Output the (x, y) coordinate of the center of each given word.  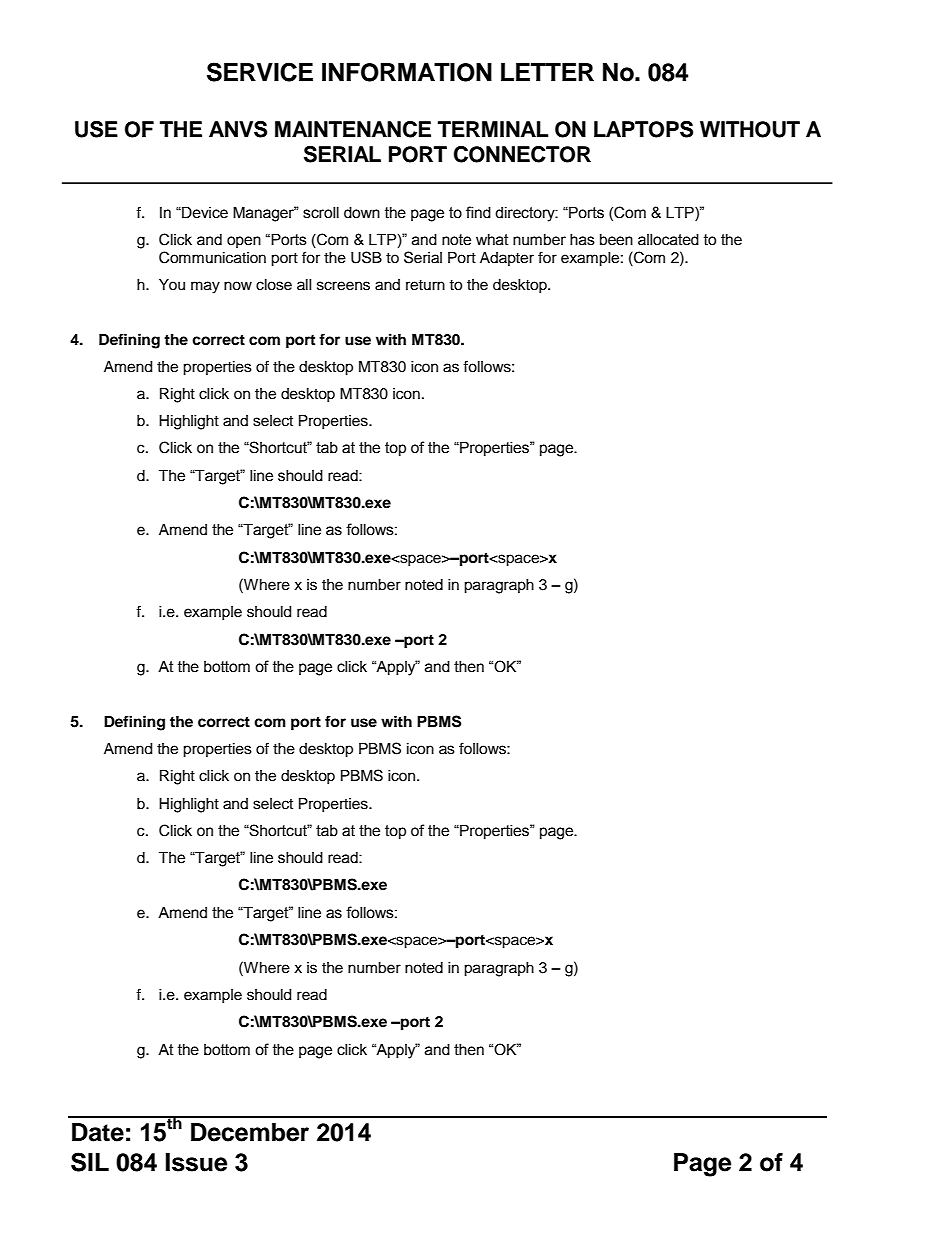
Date (98, 1132)
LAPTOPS (643, 129)
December (250, 1132)
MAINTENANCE (353, 129)
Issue (196, 1162)
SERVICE (260, 72)
